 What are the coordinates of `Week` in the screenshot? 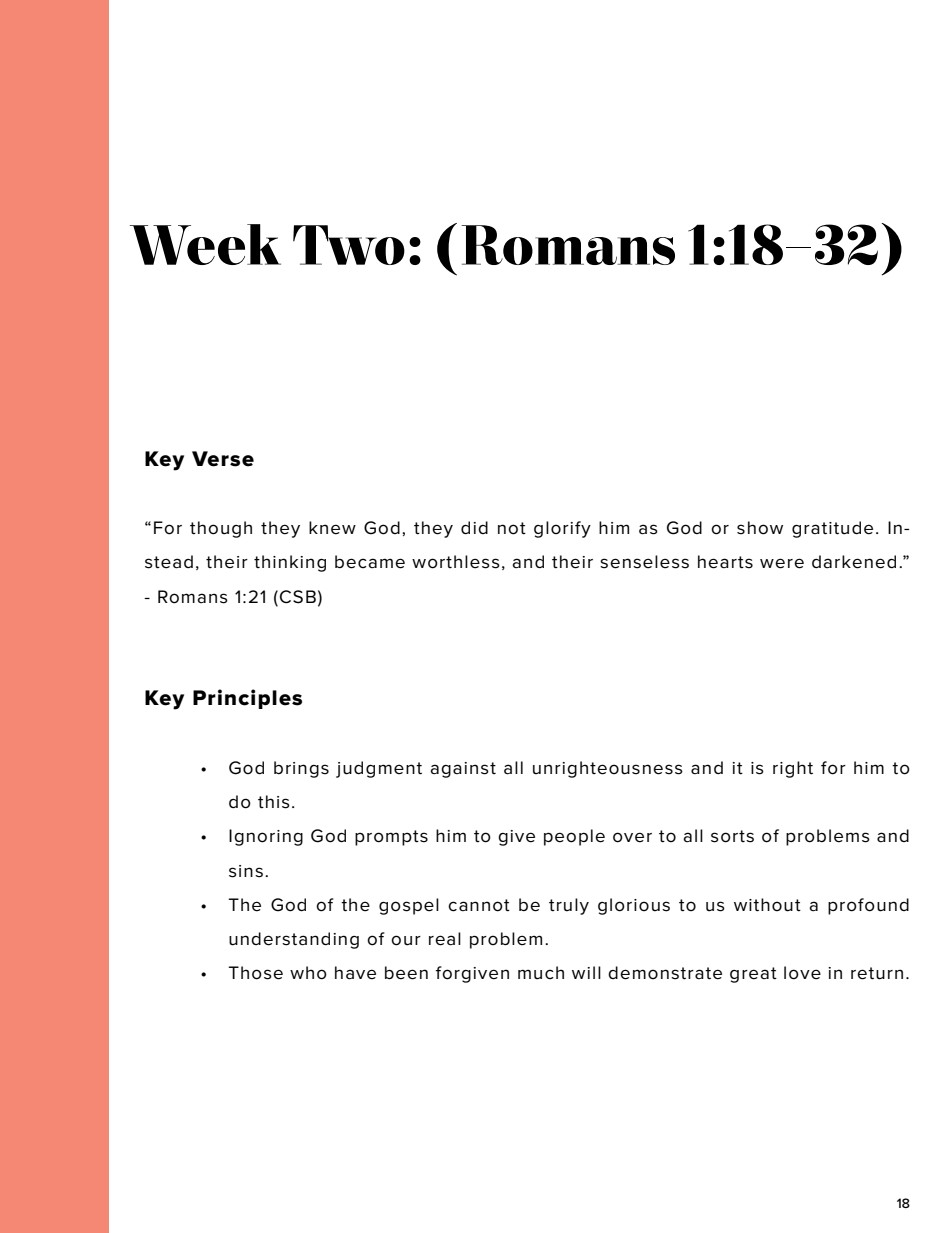 It's located at (205, 244).
